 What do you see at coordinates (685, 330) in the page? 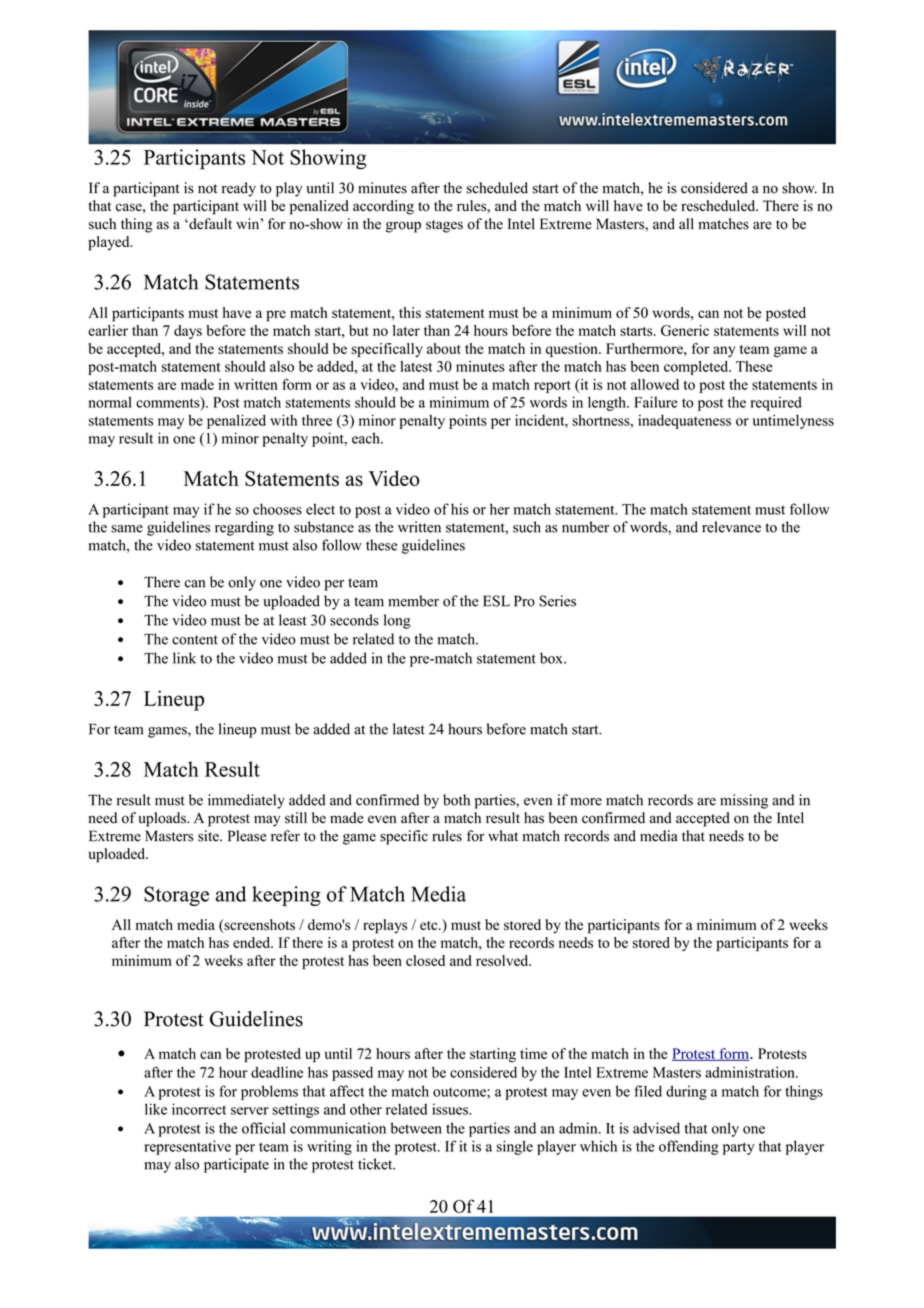
I see `Generic` at bounding box center [685, 330].
